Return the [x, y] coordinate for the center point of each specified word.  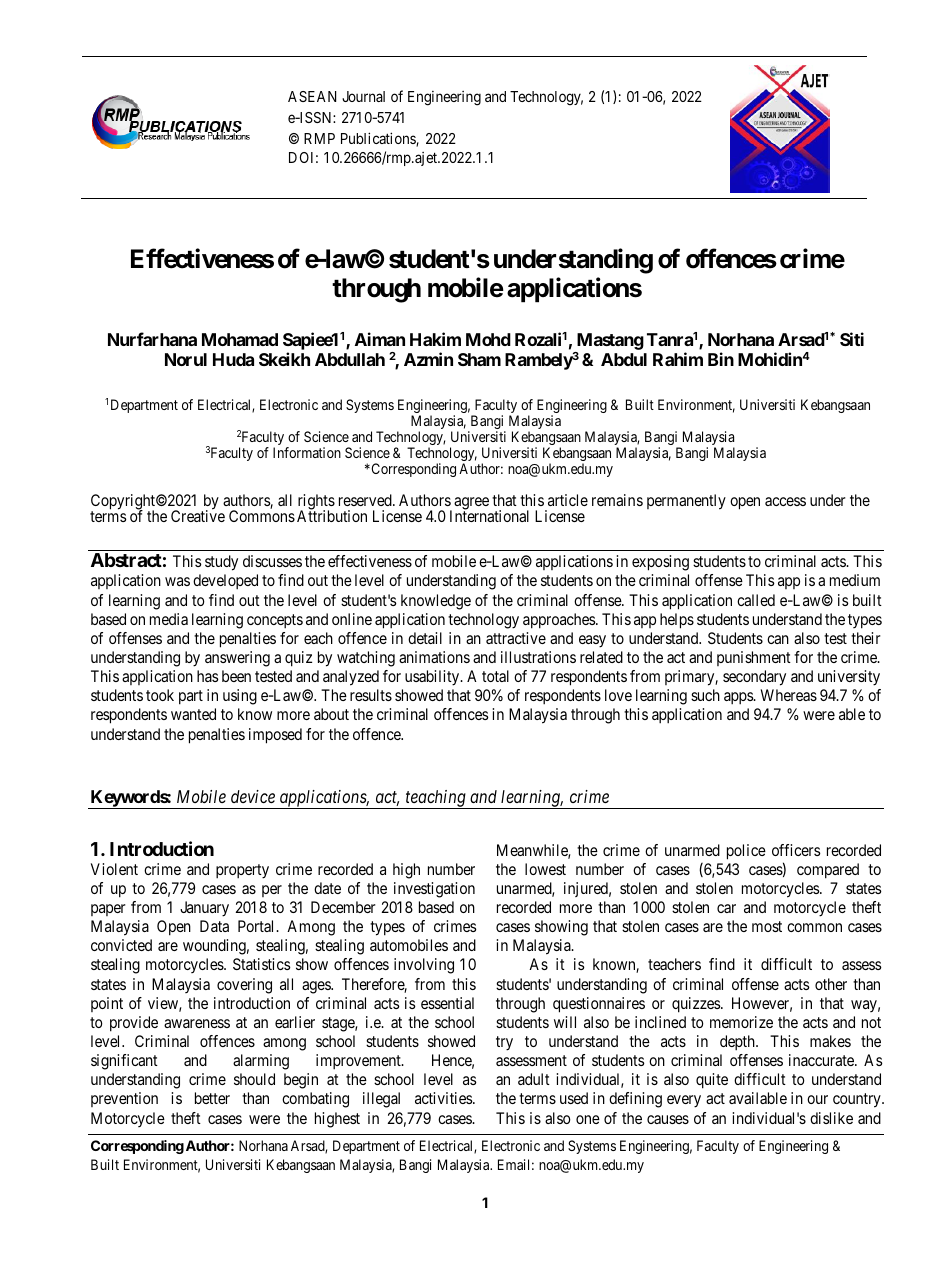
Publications [379, 139]
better [212, 1098]
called [756, 600]
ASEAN [312, 96]
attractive [516, 638]
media [169, 619]
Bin [721, 359]
